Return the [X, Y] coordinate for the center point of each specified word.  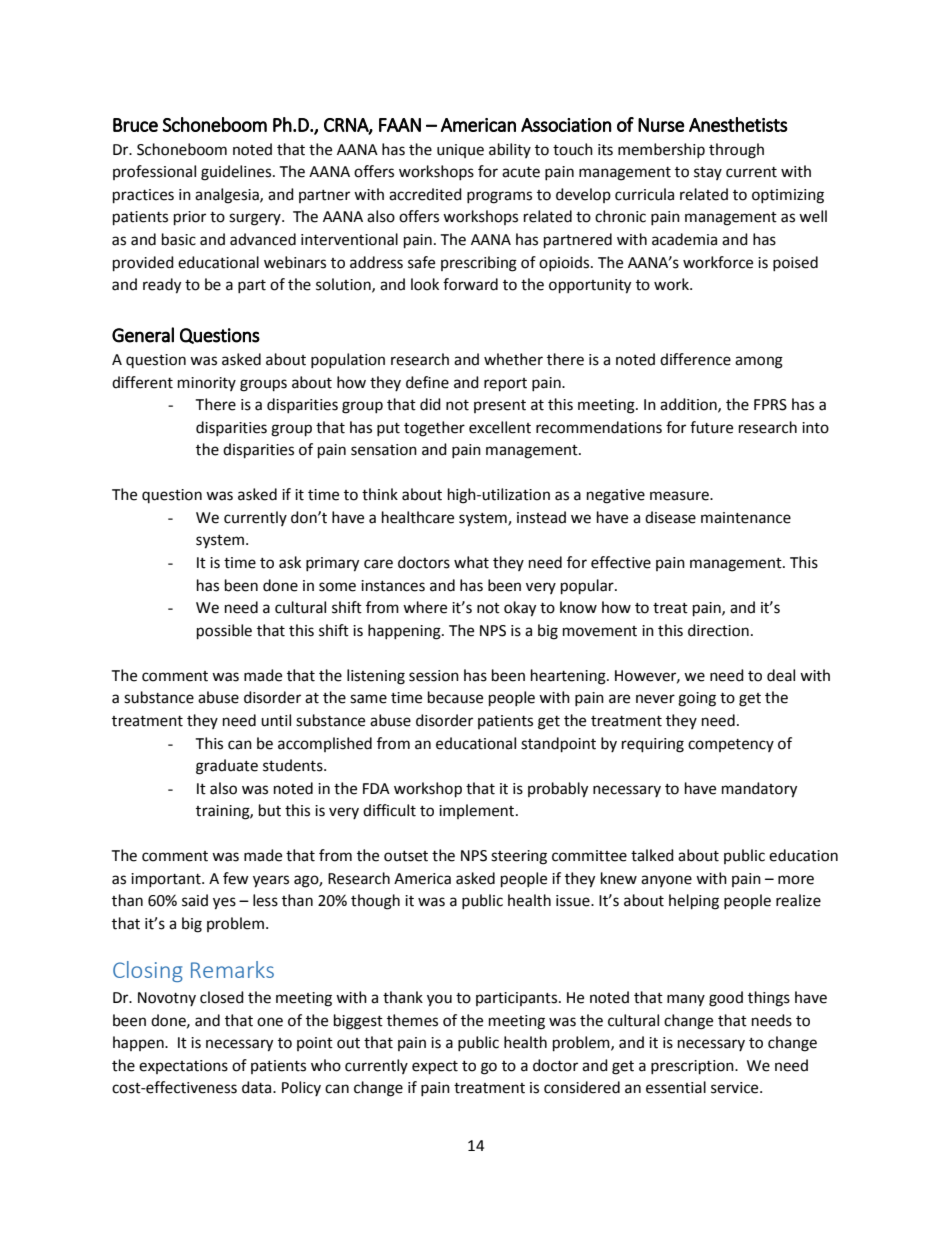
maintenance [746, 518]
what [471, 562]
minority [207, 384]
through [736, 151]
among [759, 362]
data [258, 1087]
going [697, 699]
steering [519, 857]
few [236, 878]
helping [694, 902]
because [455, 697]
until [276, 720]
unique [460, 151]
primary [332, 564]
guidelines [237, 173]
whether [513, 359]
